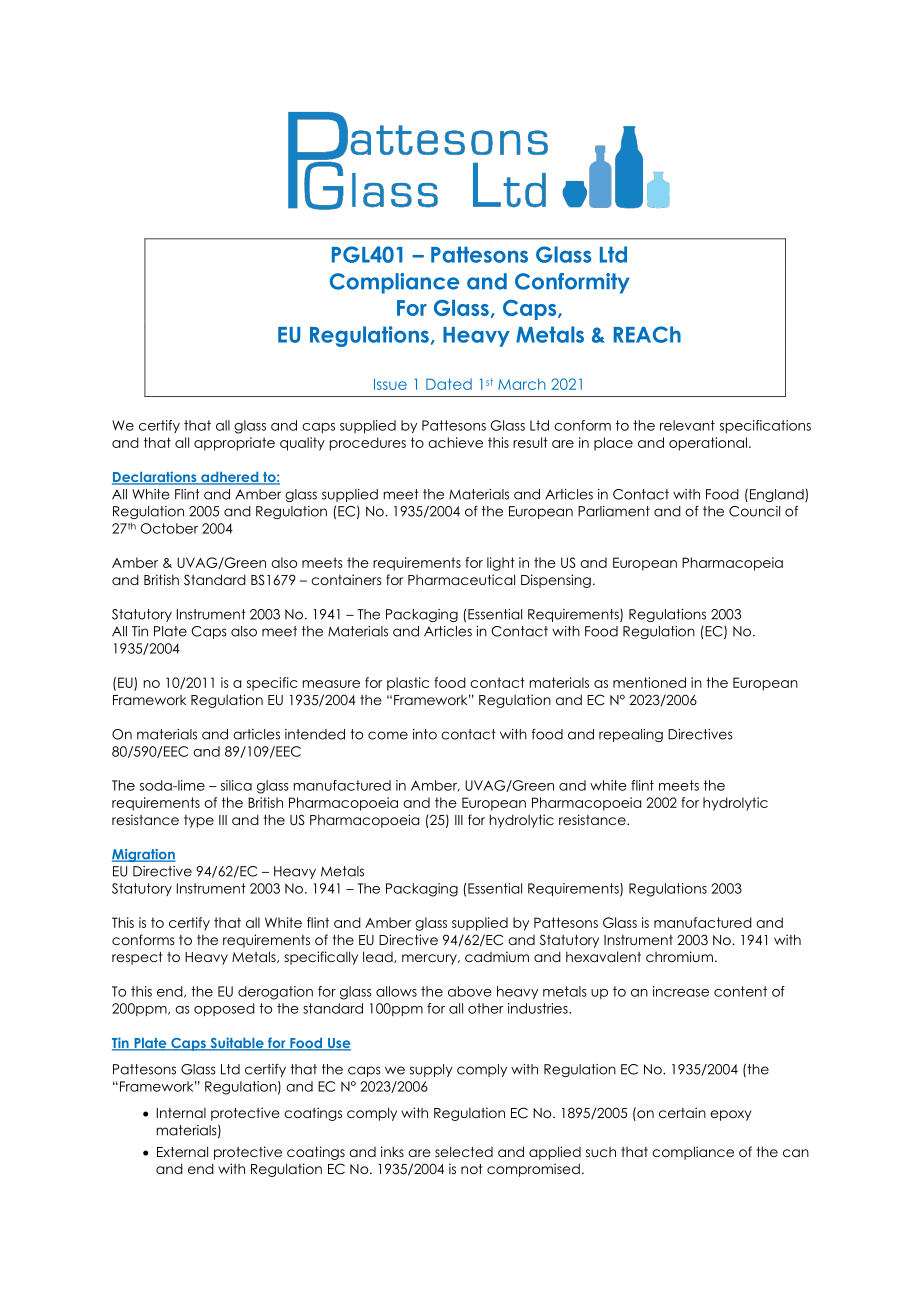  What do you see at coordinates (425, 734) in the page?
I see `into` at bounding box center [425, 734].
